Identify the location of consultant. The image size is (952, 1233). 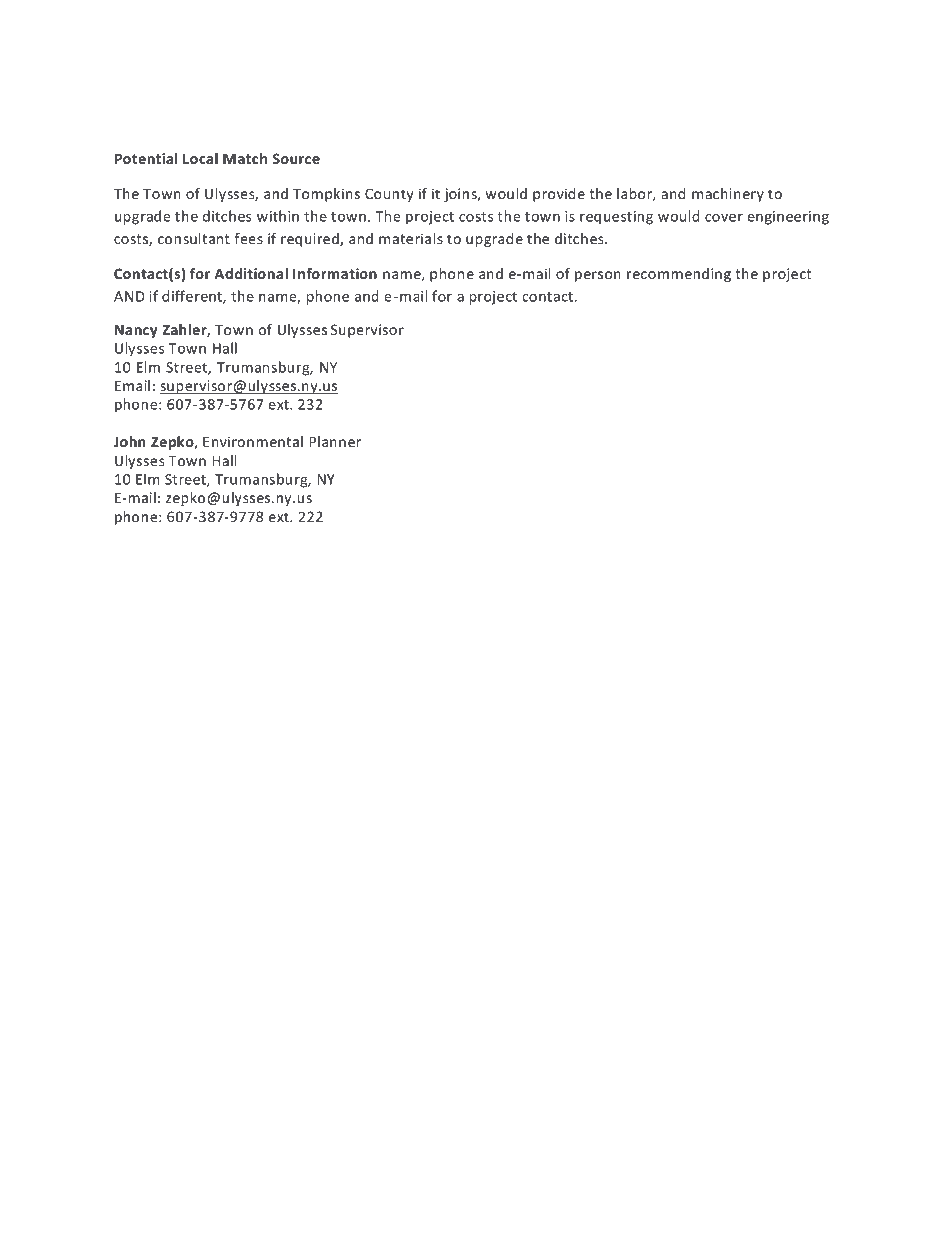
(194, 238).
